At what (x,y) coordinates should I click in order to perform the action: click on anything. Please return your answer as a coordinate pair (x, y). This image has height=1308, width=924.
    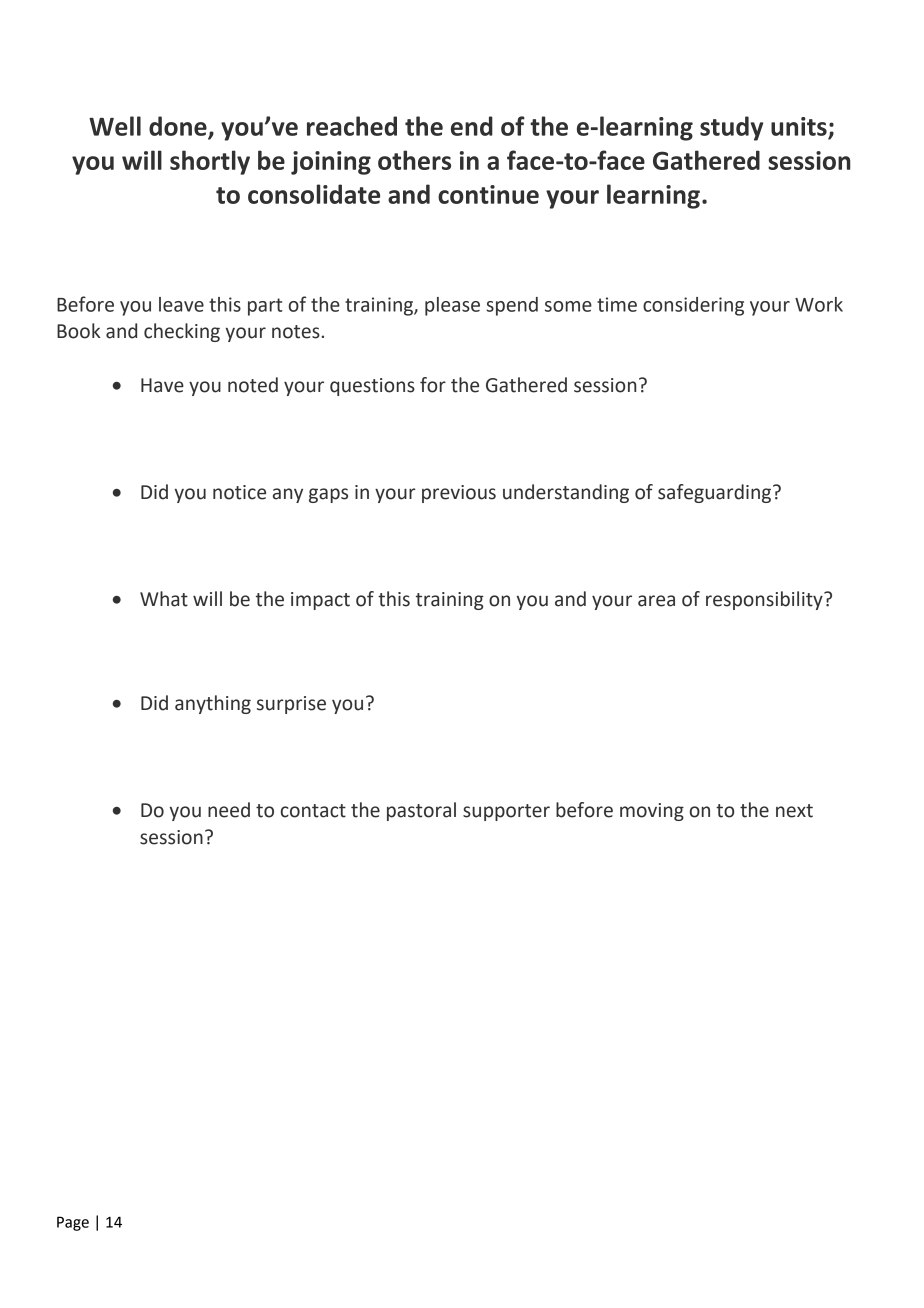
    Looking at the image, I should click on (213, 704).
